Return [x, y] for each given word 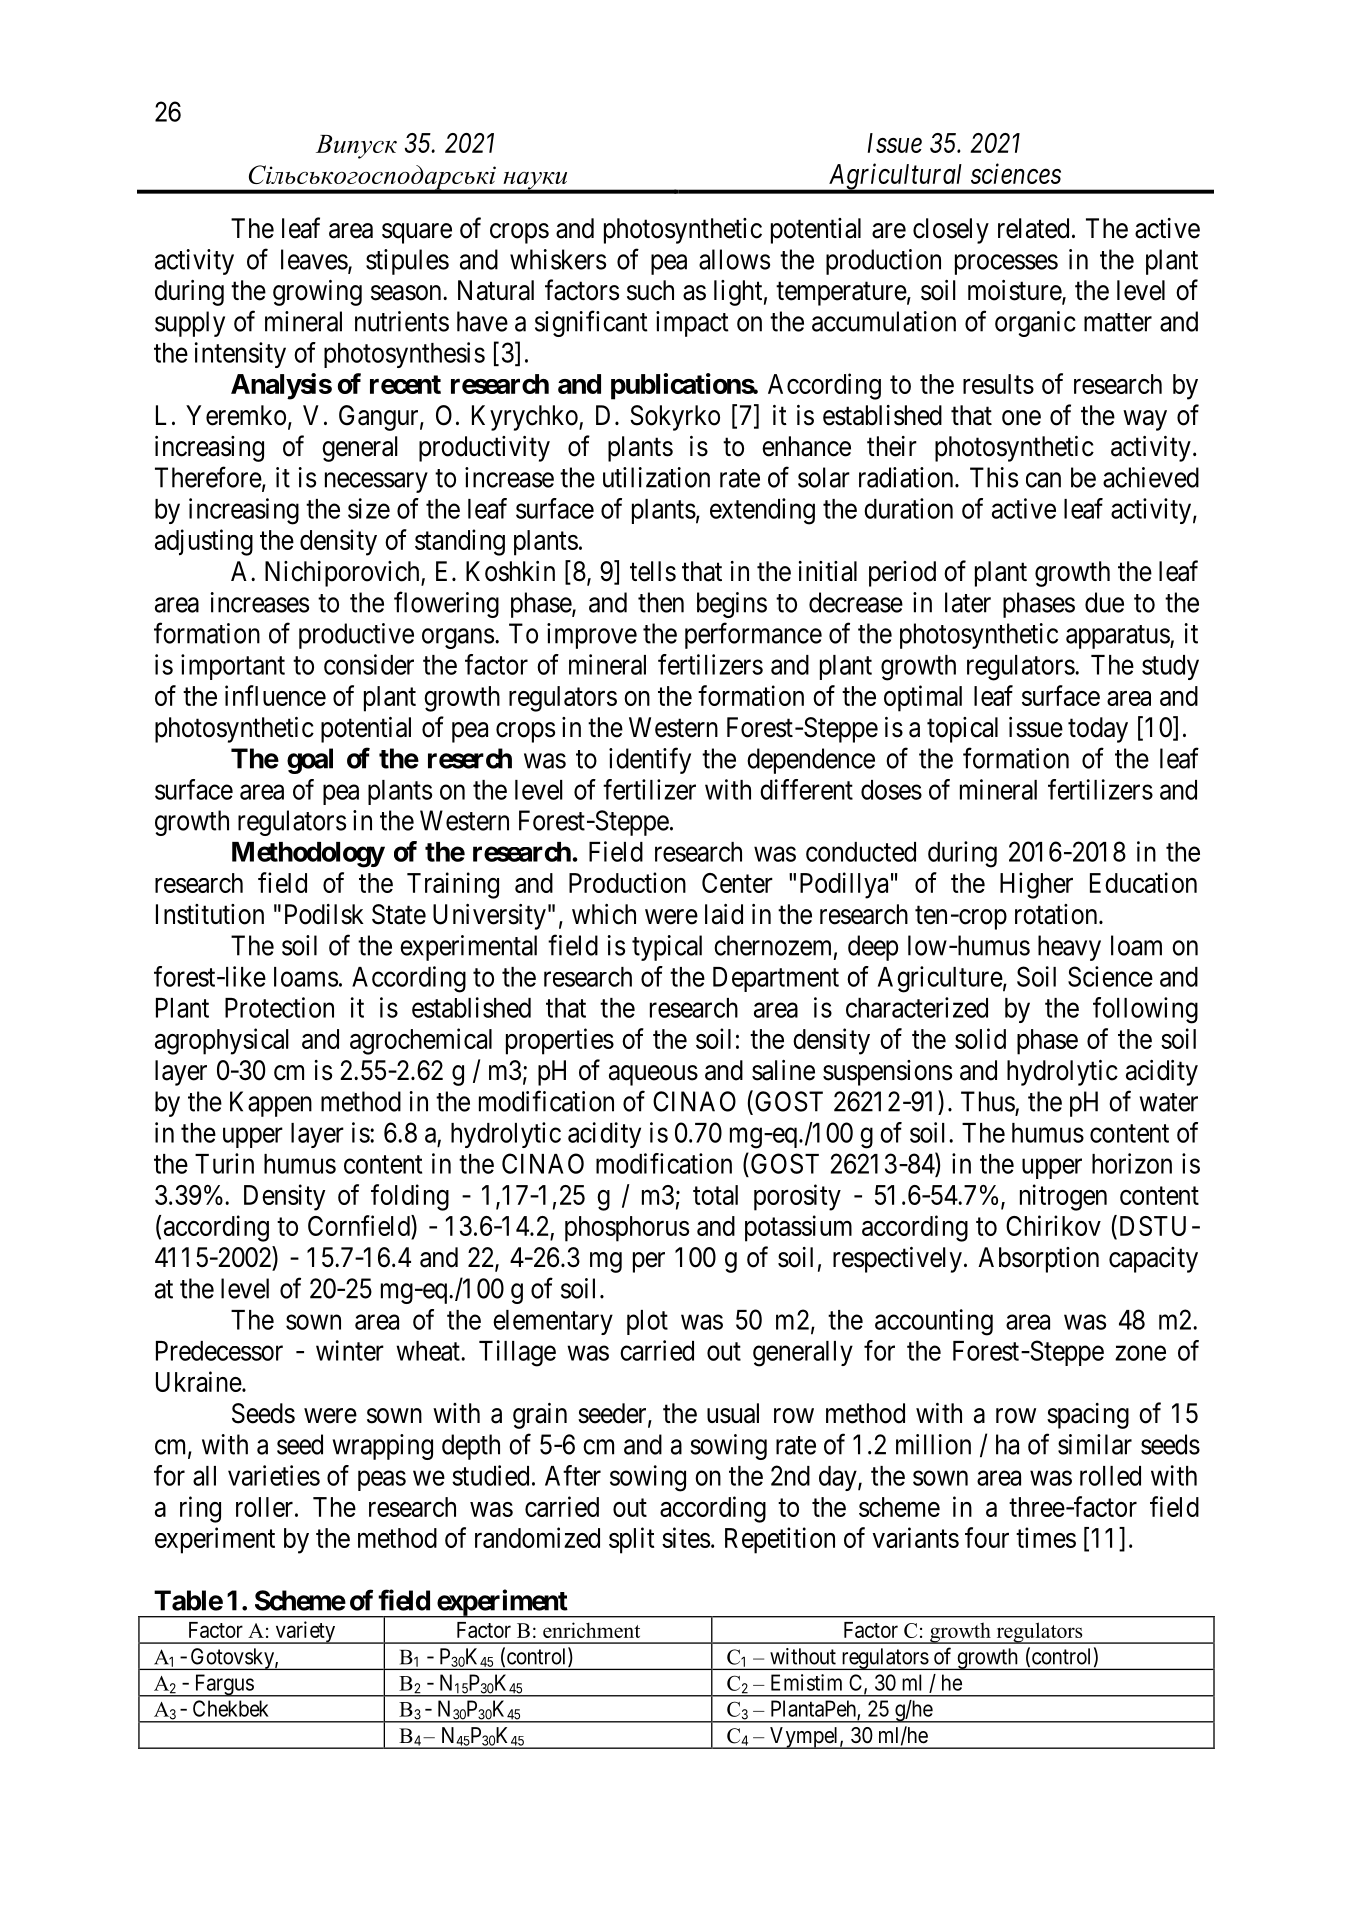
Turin [224, 1163]
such [650, 290]
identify [650, 760]
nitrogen [1063, 1197]
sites [686, 1537]
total [715, 1195]
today [1098, 730]
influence [275, 695]
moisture [1015, 291]
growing [317, 293]
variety [305, 1632]
